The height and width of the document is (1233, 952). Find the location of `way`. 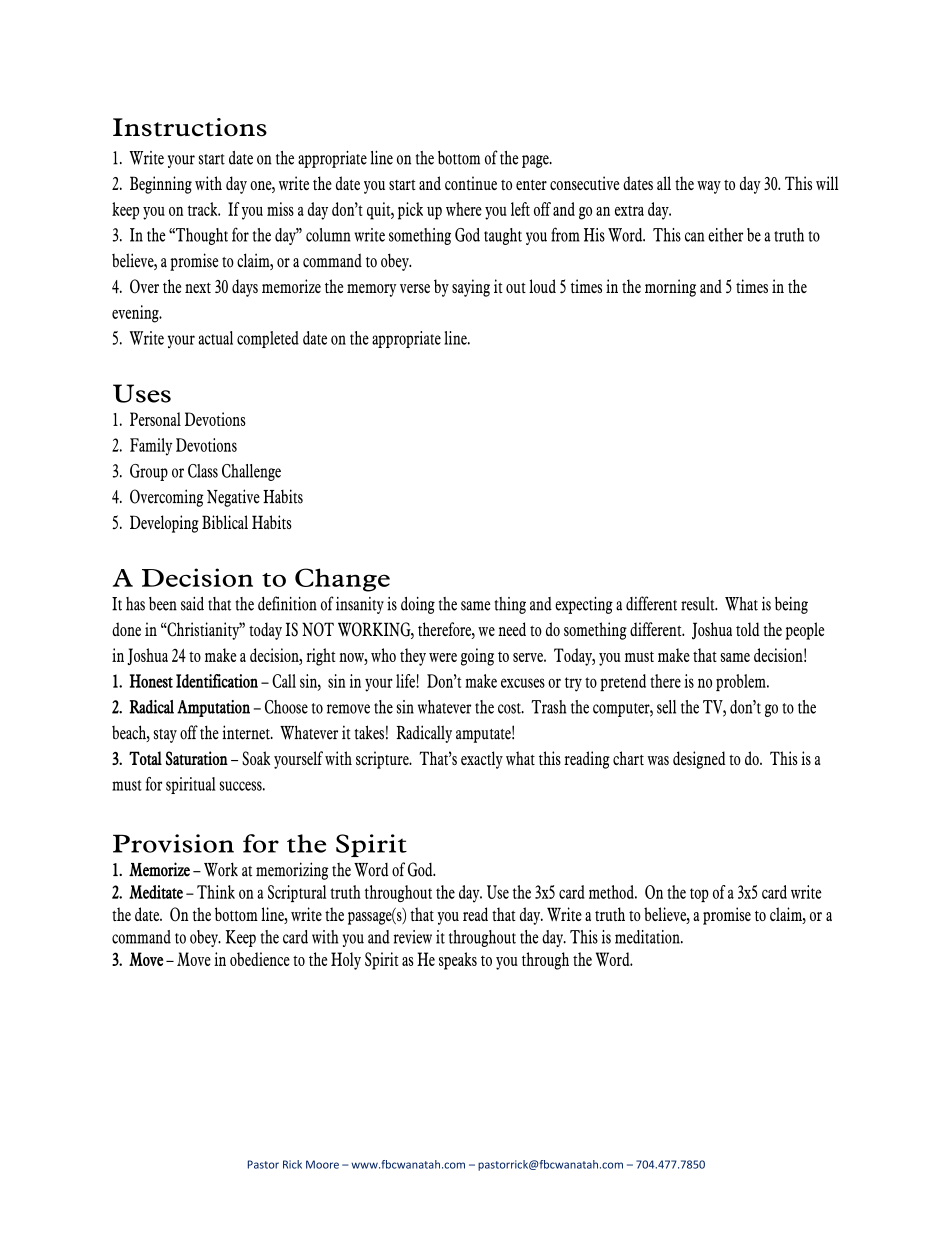

way is located at coordinates (709, 187).
